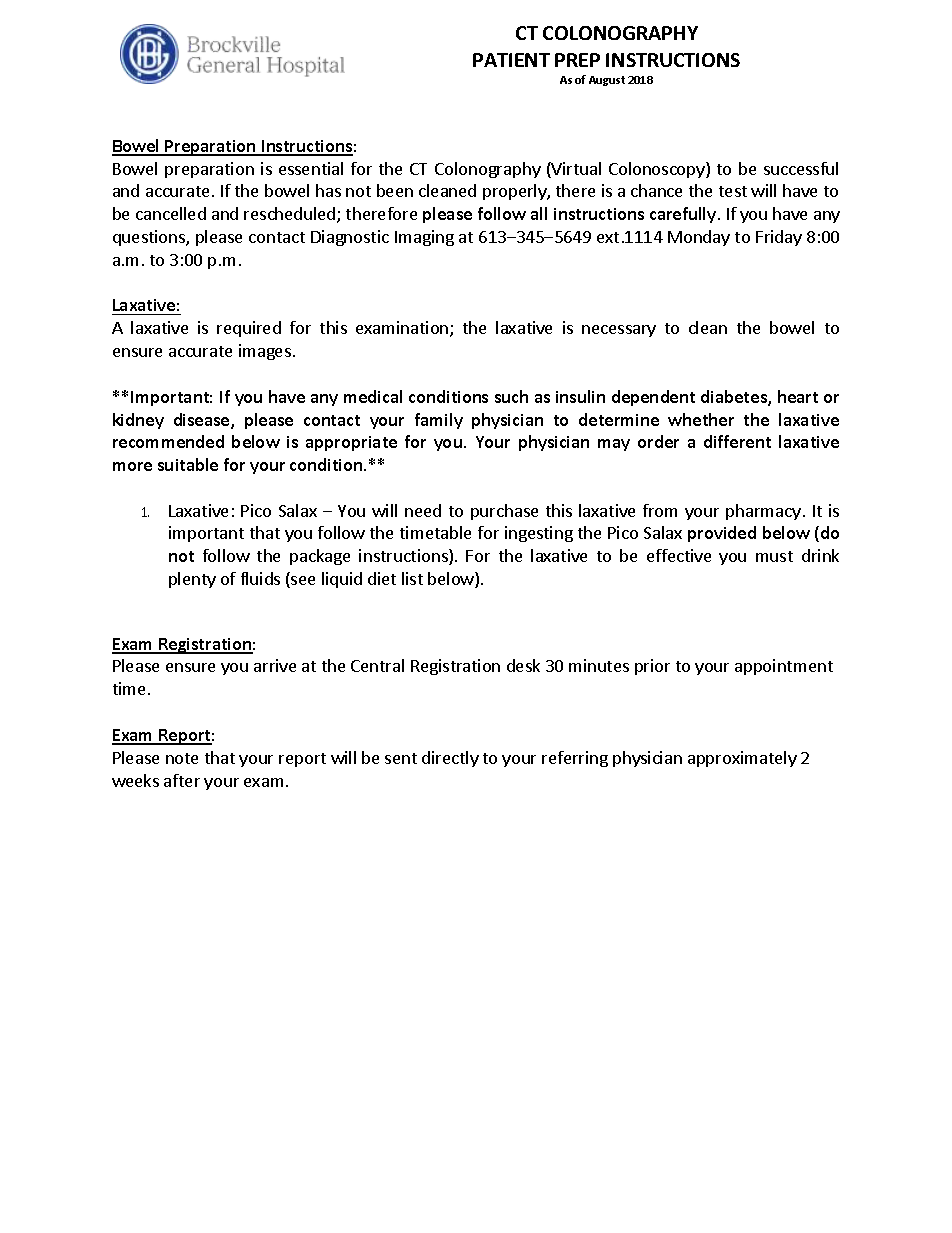  Describe the element at coordinates (504, 512) in the screenshot. I see `purchase` at that location.
